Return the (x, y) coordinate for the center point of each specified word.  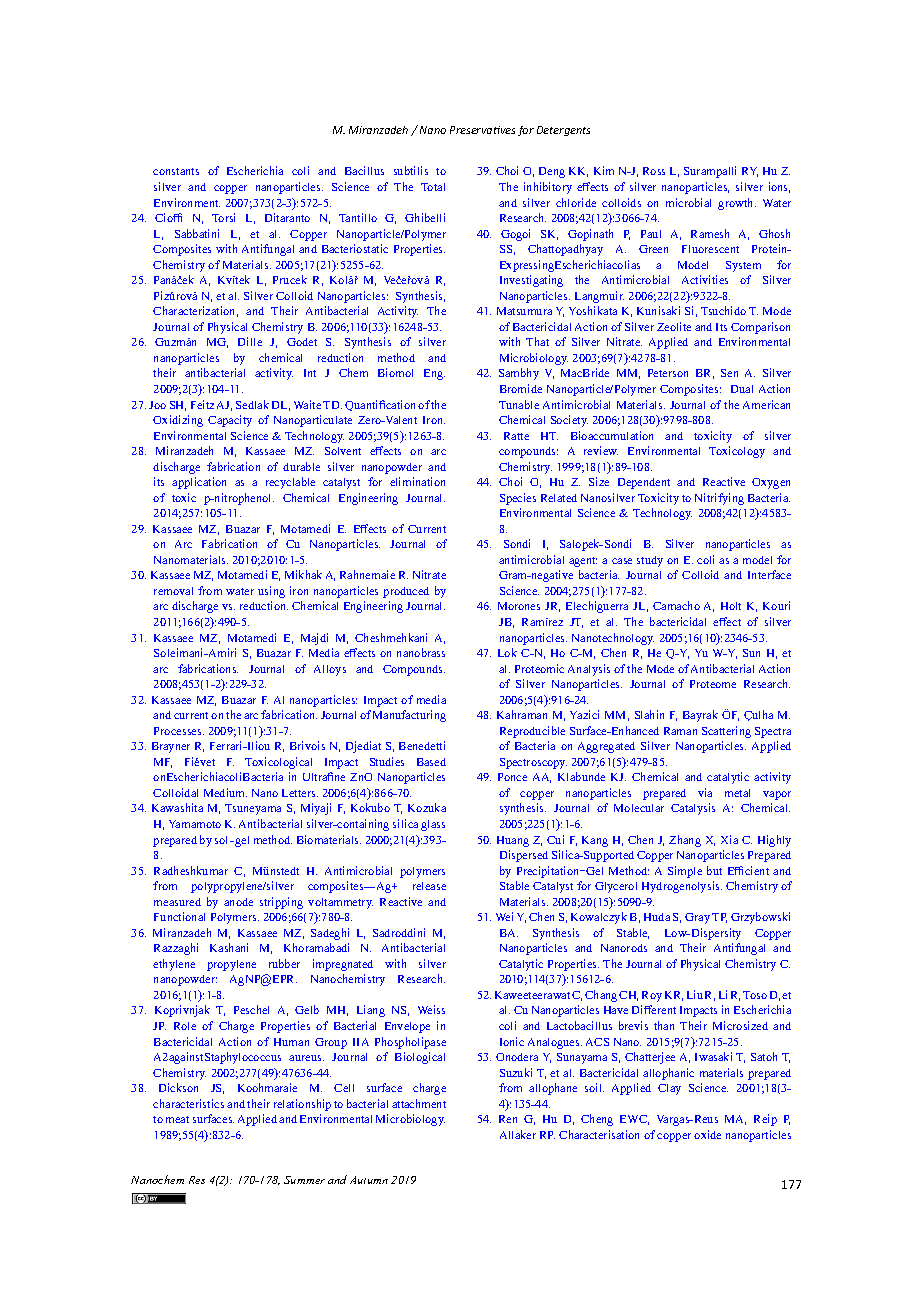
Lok (507, 652)
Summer (304, 1180)
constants (176, 171)
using (271, 592)
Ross (654, 171)
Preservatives (482, 130)
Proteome (713, 684)
